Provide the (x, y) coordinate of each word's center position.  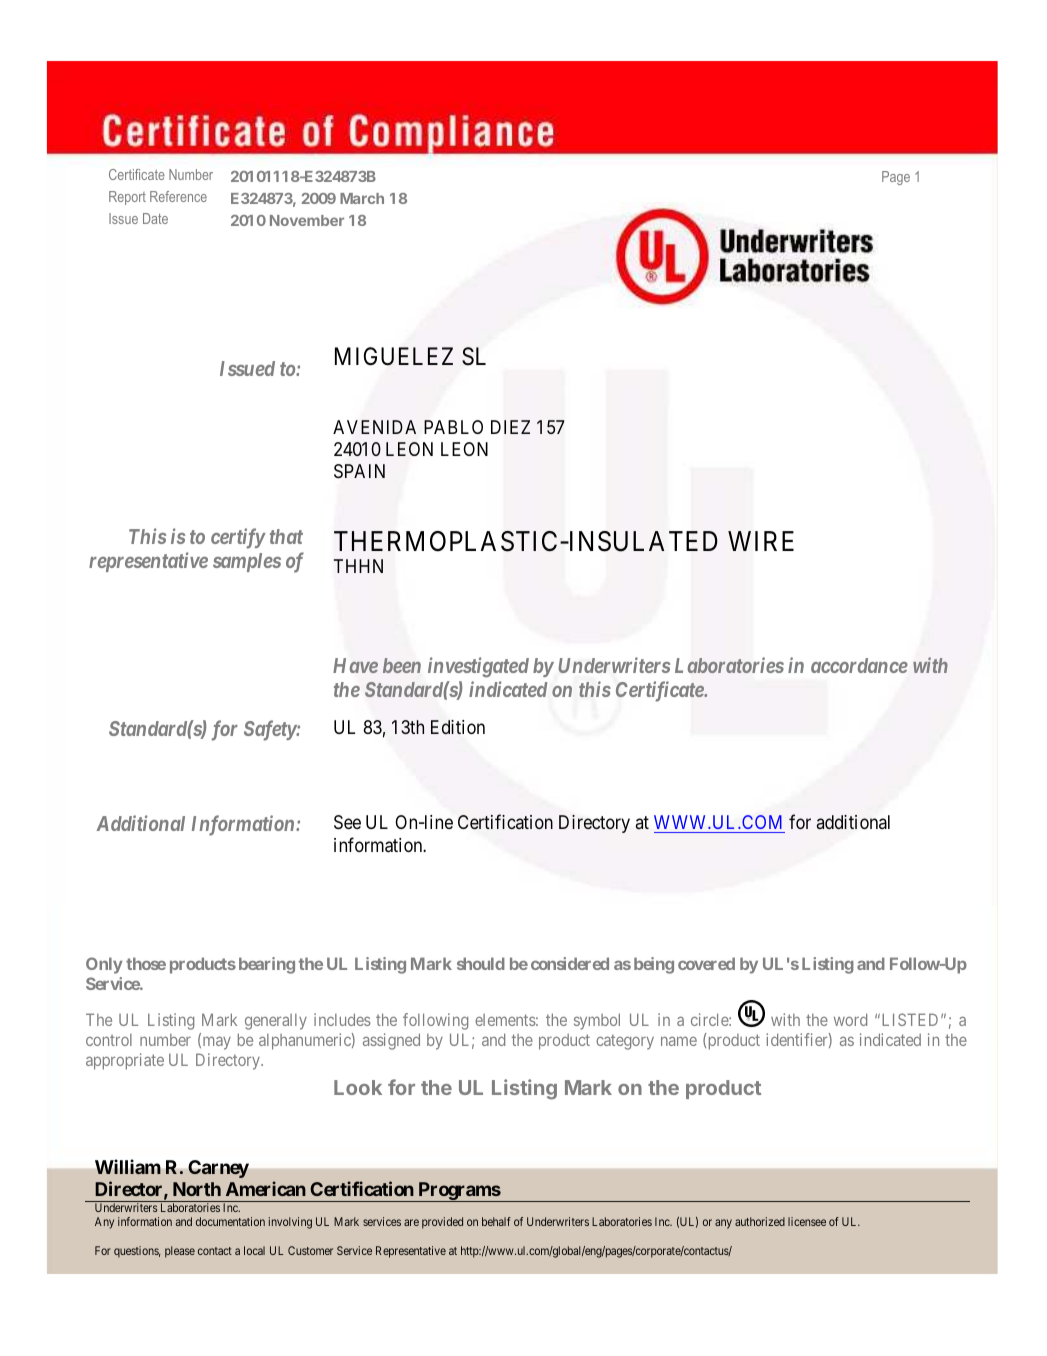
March (362, 198)
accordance (859, 665)
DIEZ (510, 427)
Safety (270, 730)
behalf (496, 1221)
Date (155, 218)
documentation (230, 1221)
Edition (458, 727)
